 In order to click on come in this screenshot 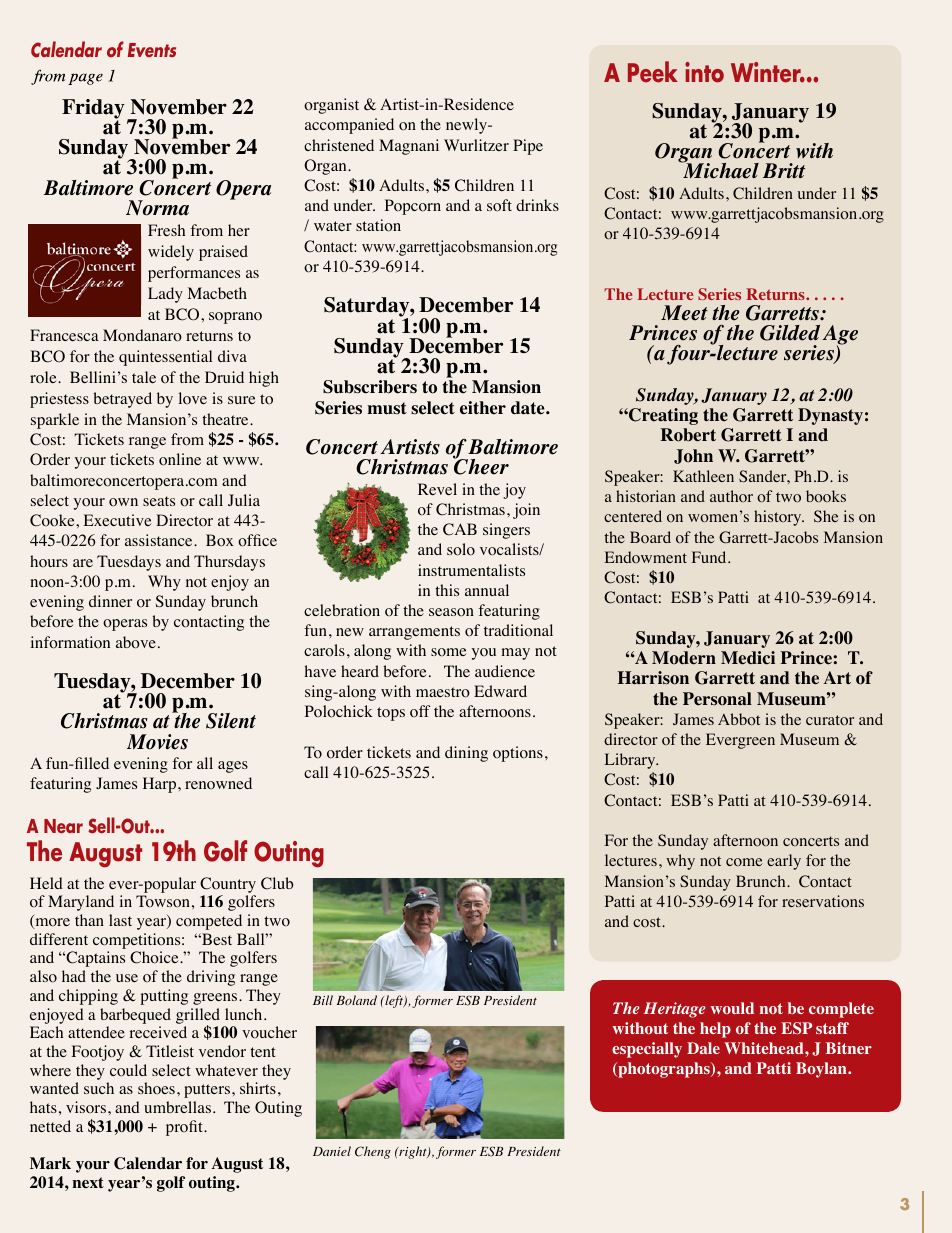, I will do `click(744, 862)`.
